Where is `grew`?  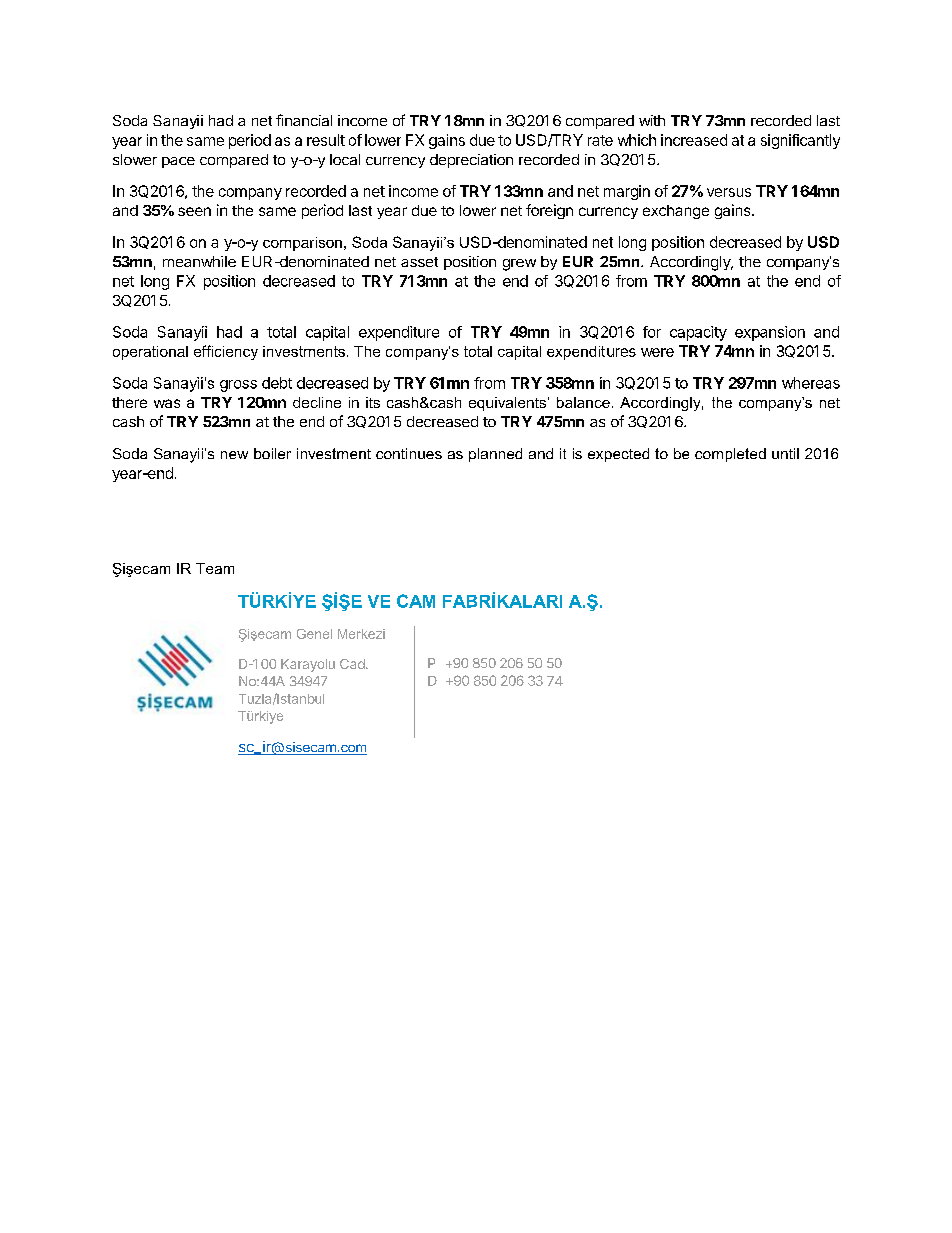
grew is located at coordinates (519, 265).
